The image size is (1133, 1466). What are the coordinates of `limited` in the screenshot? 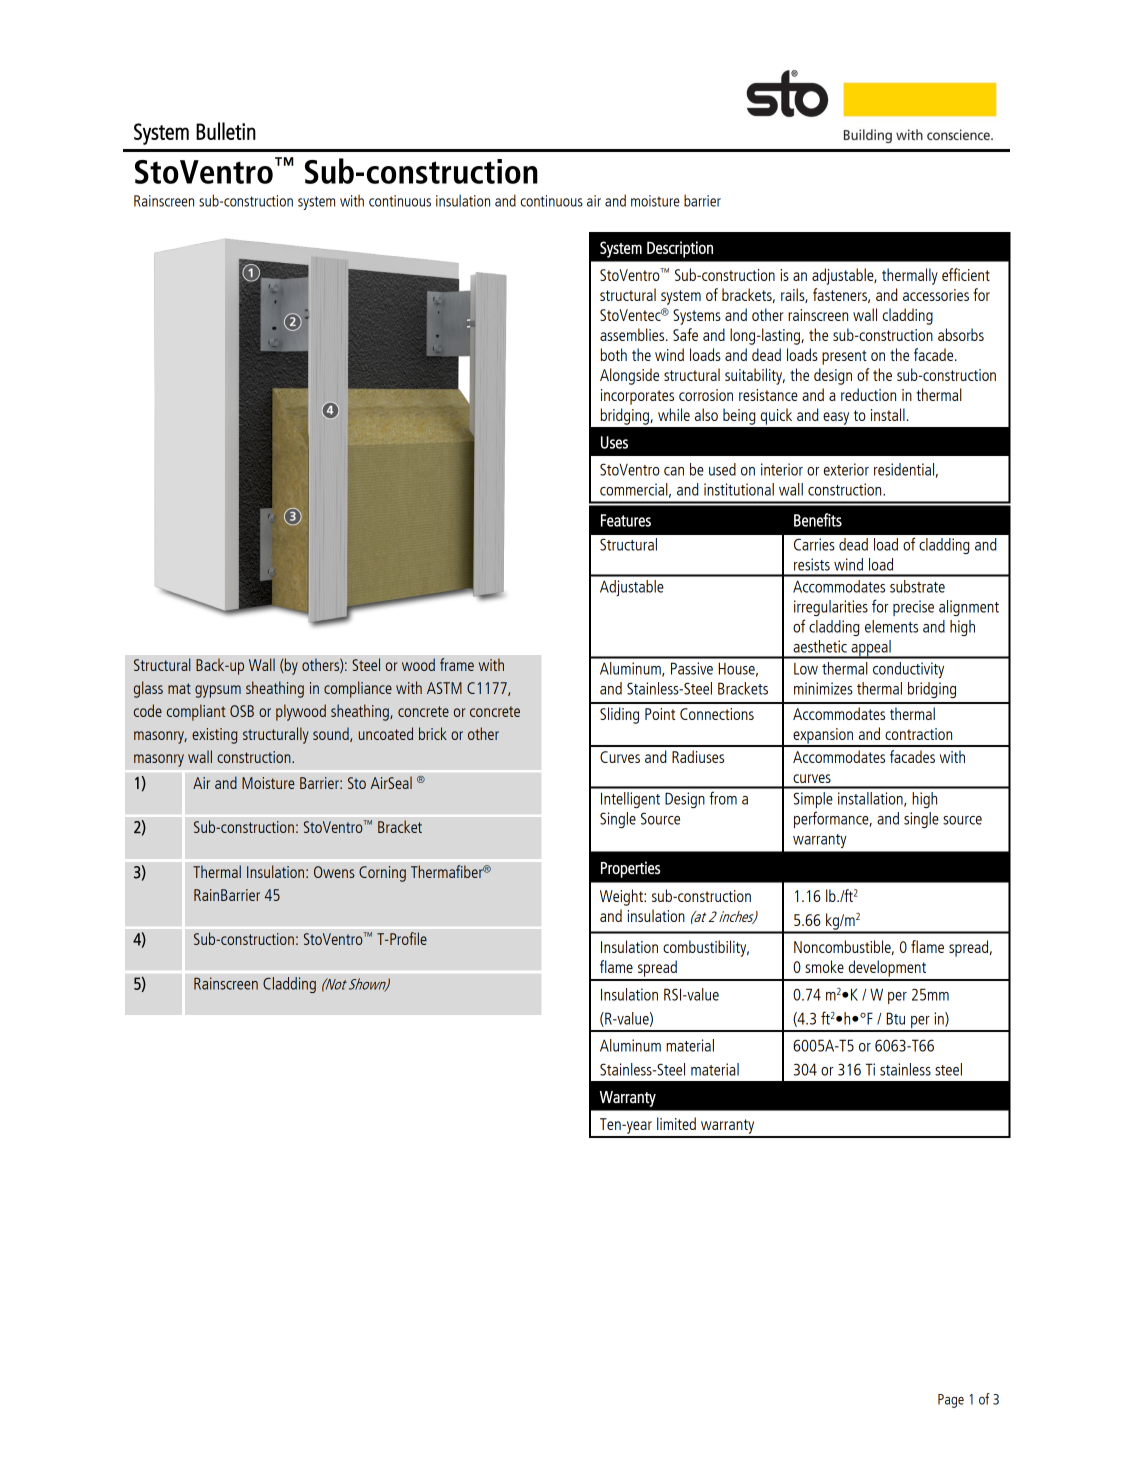 It's located at (676, 1123).
